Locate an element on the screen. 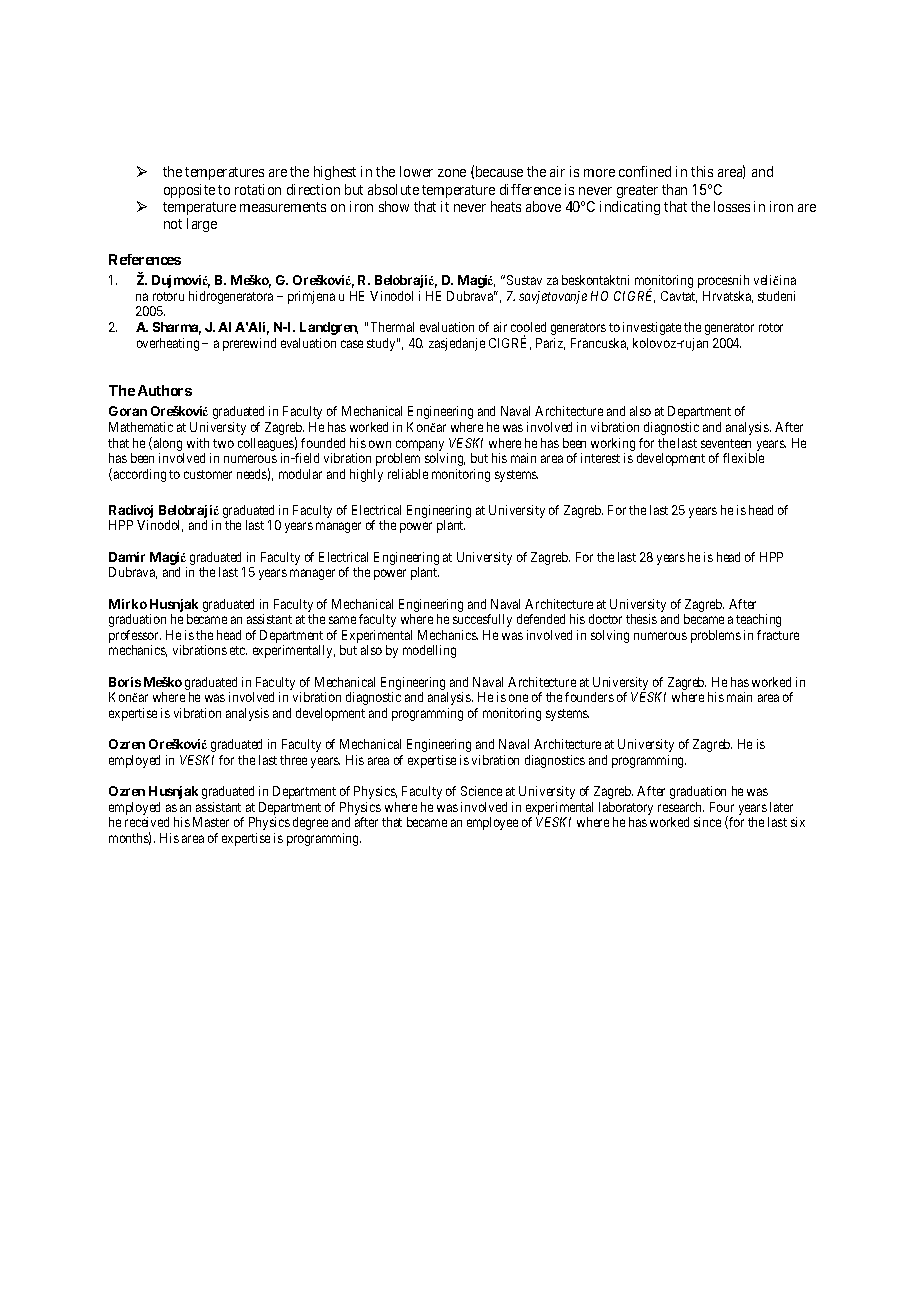 The image size is (924, 1308). Master is located at coordinates (211, 822).
